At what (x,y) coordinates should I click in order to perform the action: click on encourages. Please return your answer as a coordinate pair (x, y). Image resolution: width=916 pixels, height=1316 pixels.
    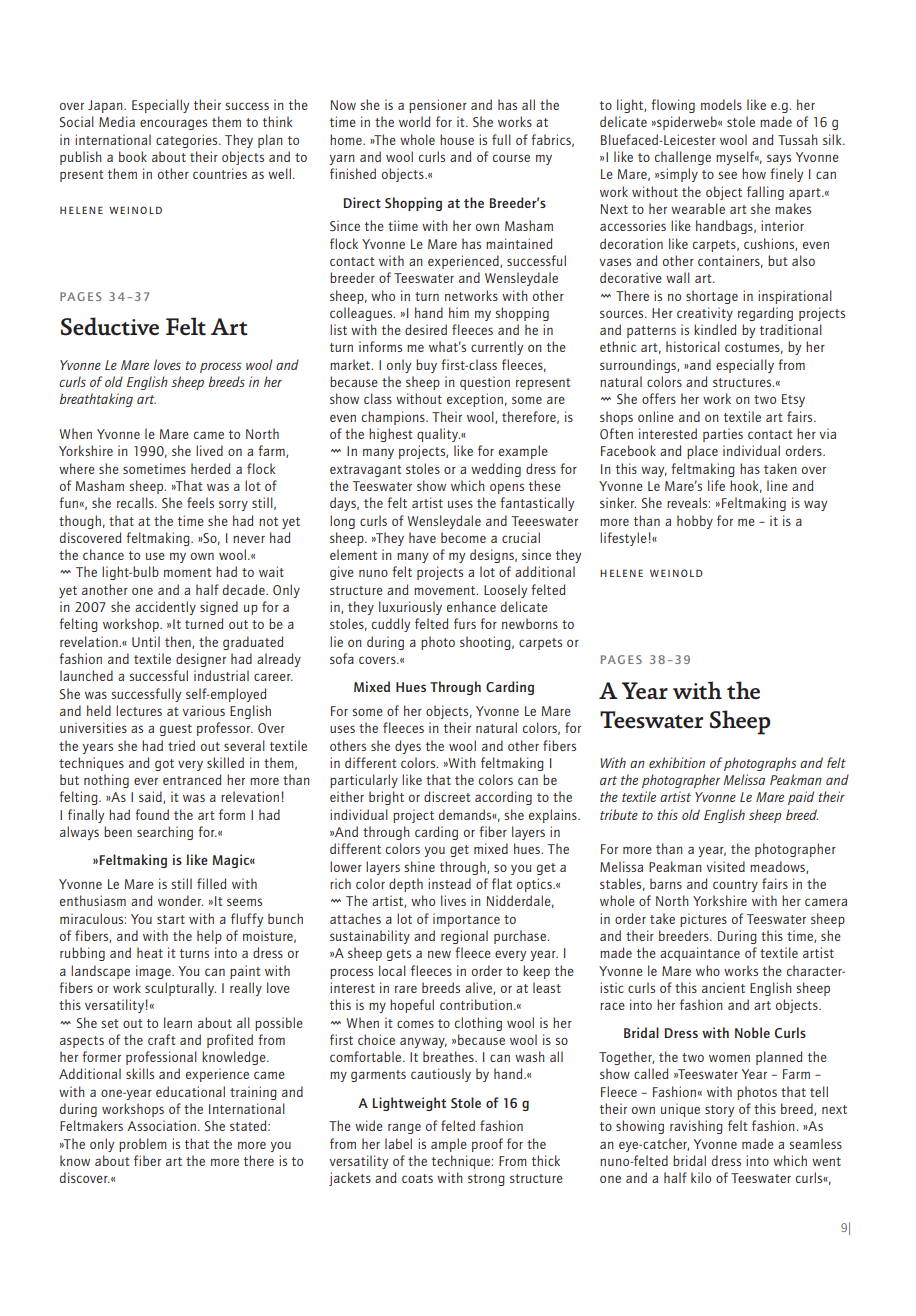
    Looking at the image, I should click on (173, 124).
